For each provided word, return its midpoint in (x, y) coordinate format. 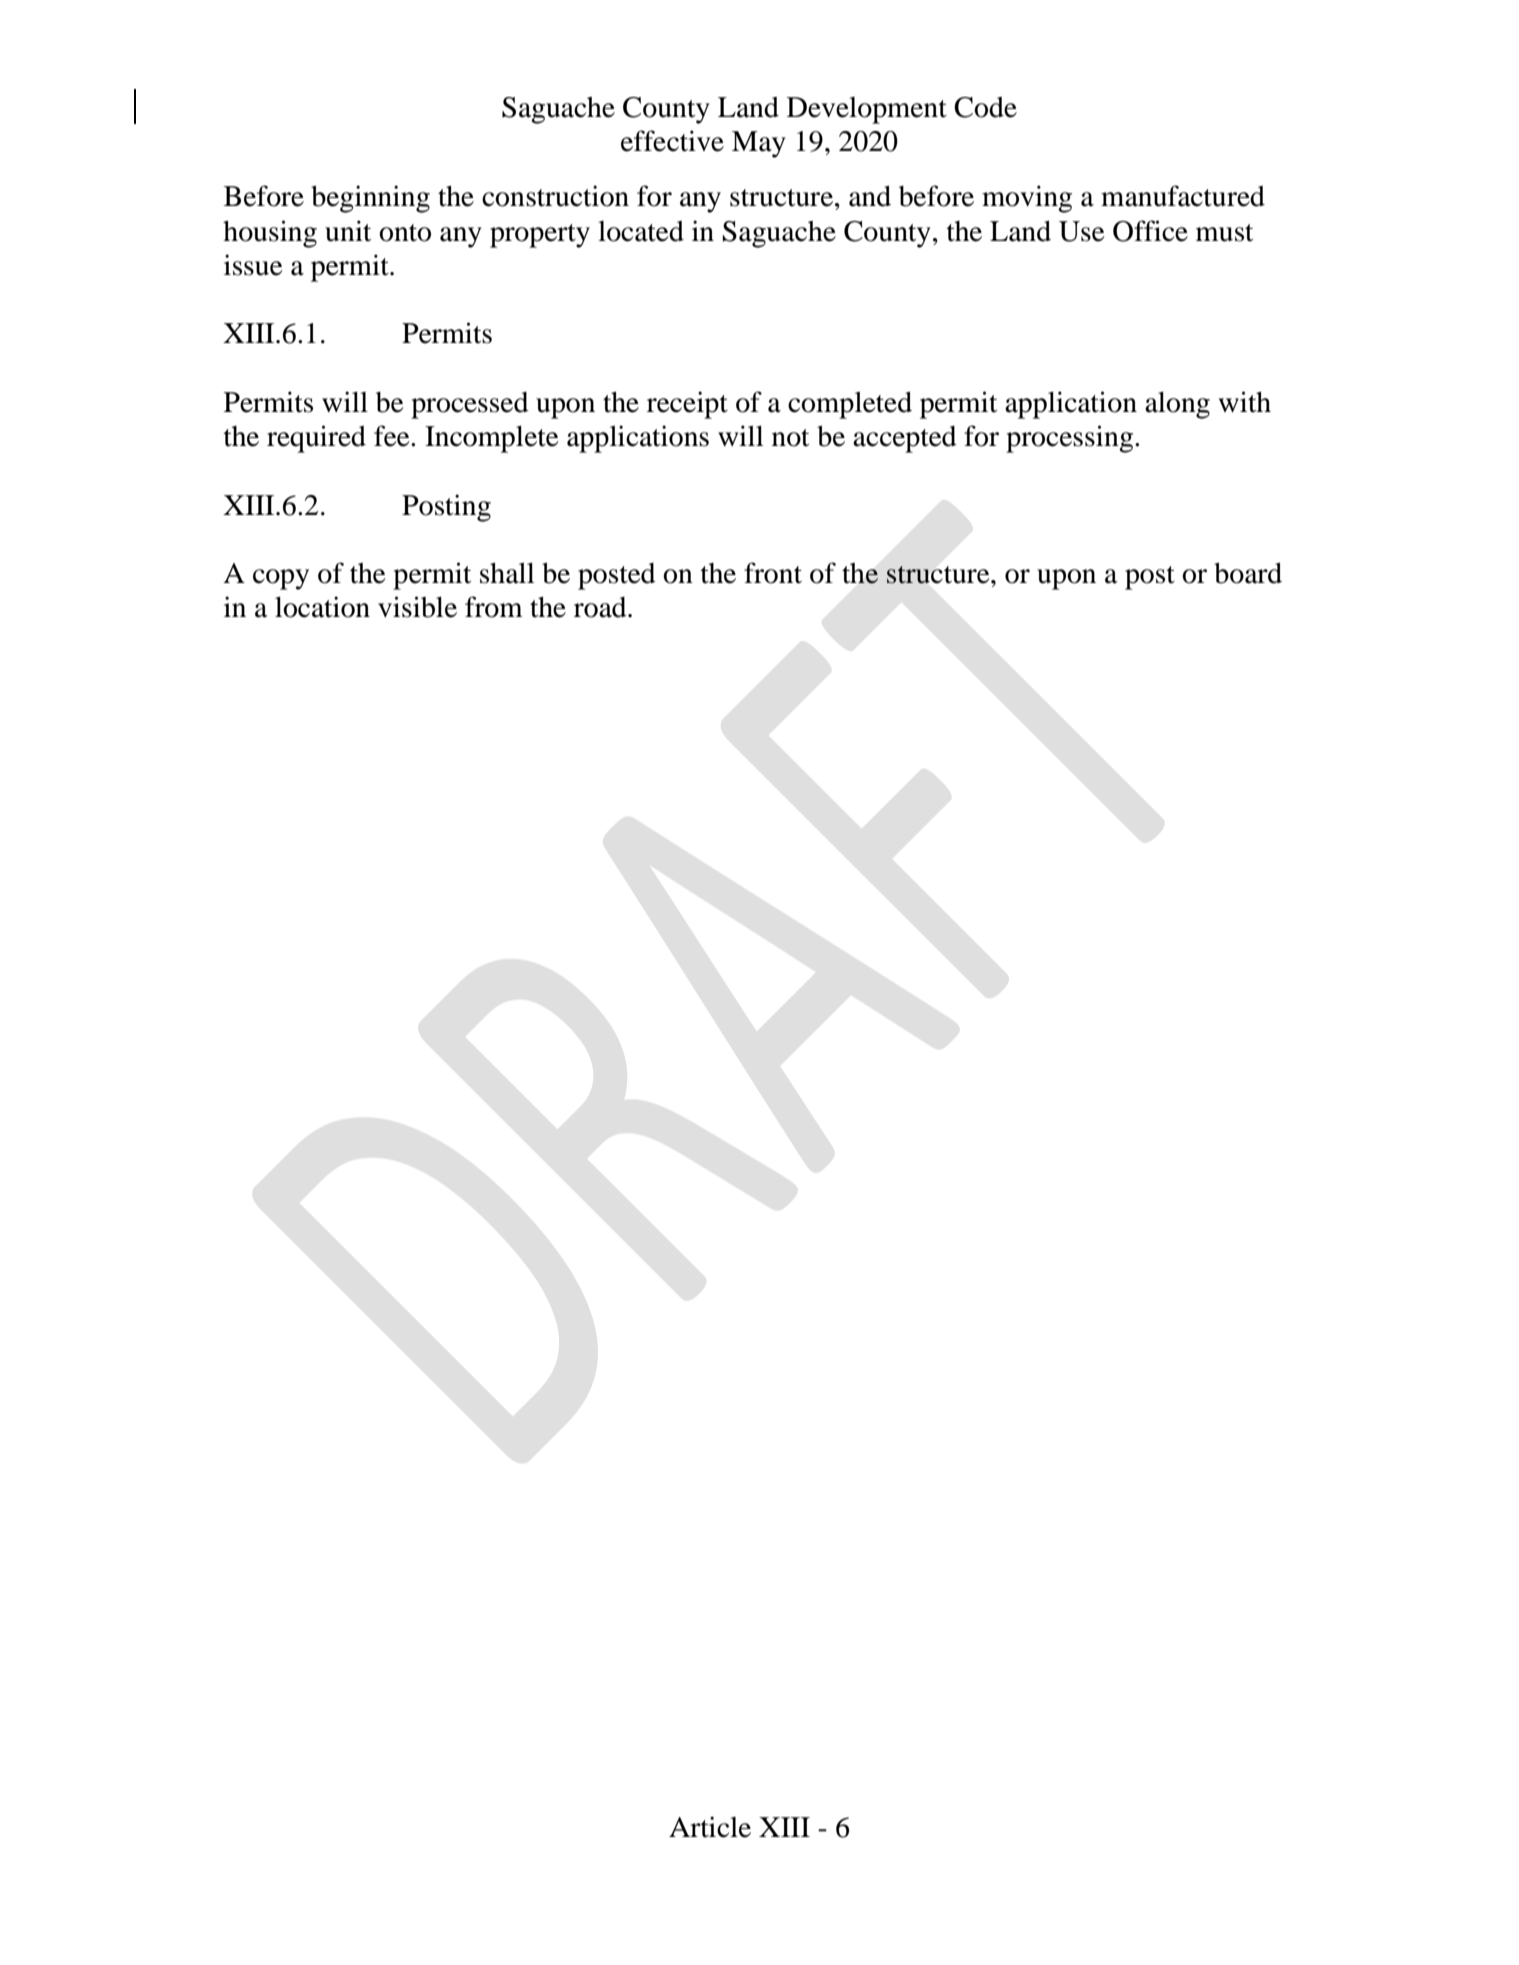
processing (1071, 439)
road (601, 607)
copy (281, 579)
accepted (905, 439)
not (790, 438)
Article (710, 1827)
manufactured (1183, 196)
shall (507, 573)
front (773, 573)
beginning (370, 199)
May (759, 144)
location (322, 607)
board (1248, 573)
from (494, 607)
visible (417, 607)
